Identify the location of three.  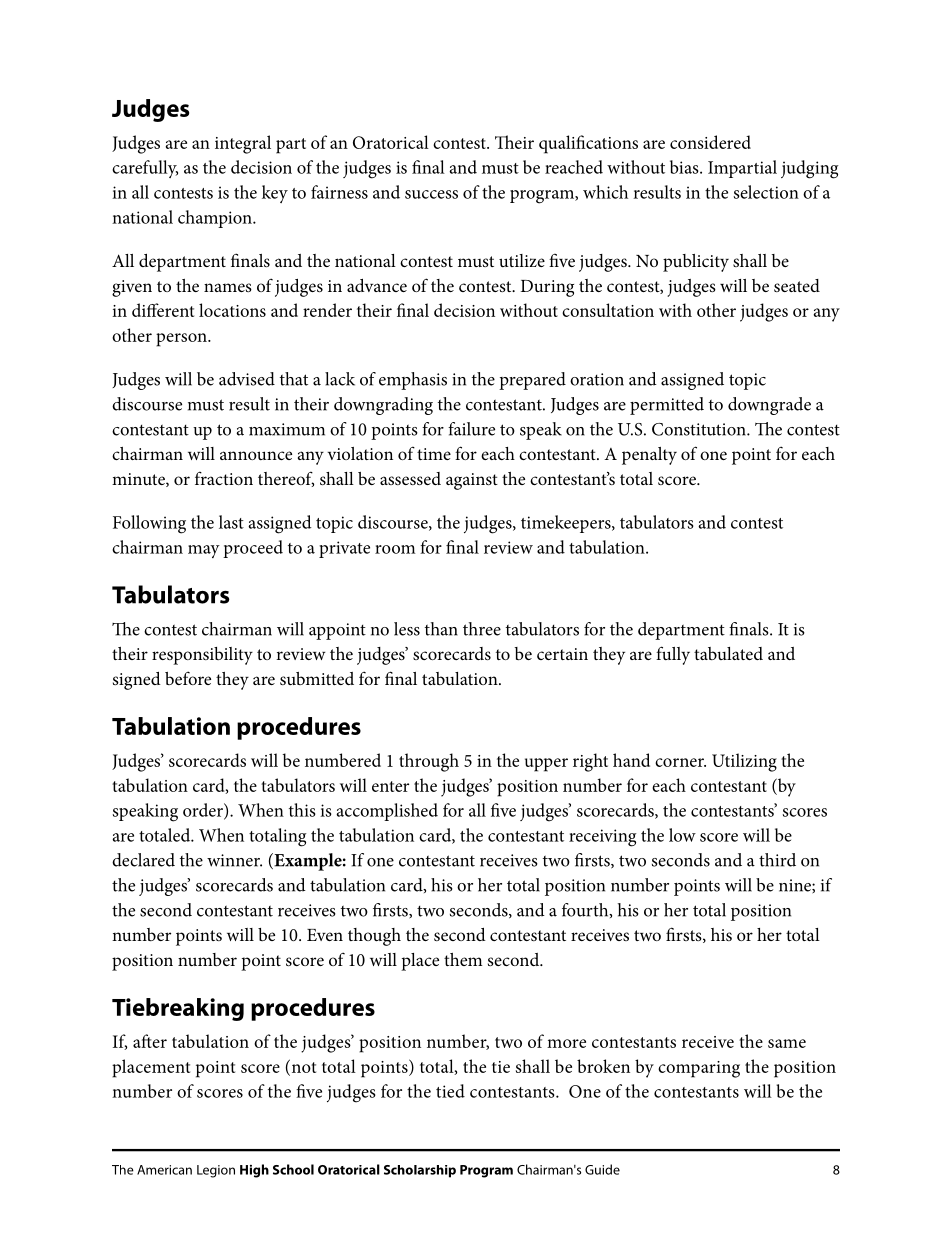
(482, 629).
